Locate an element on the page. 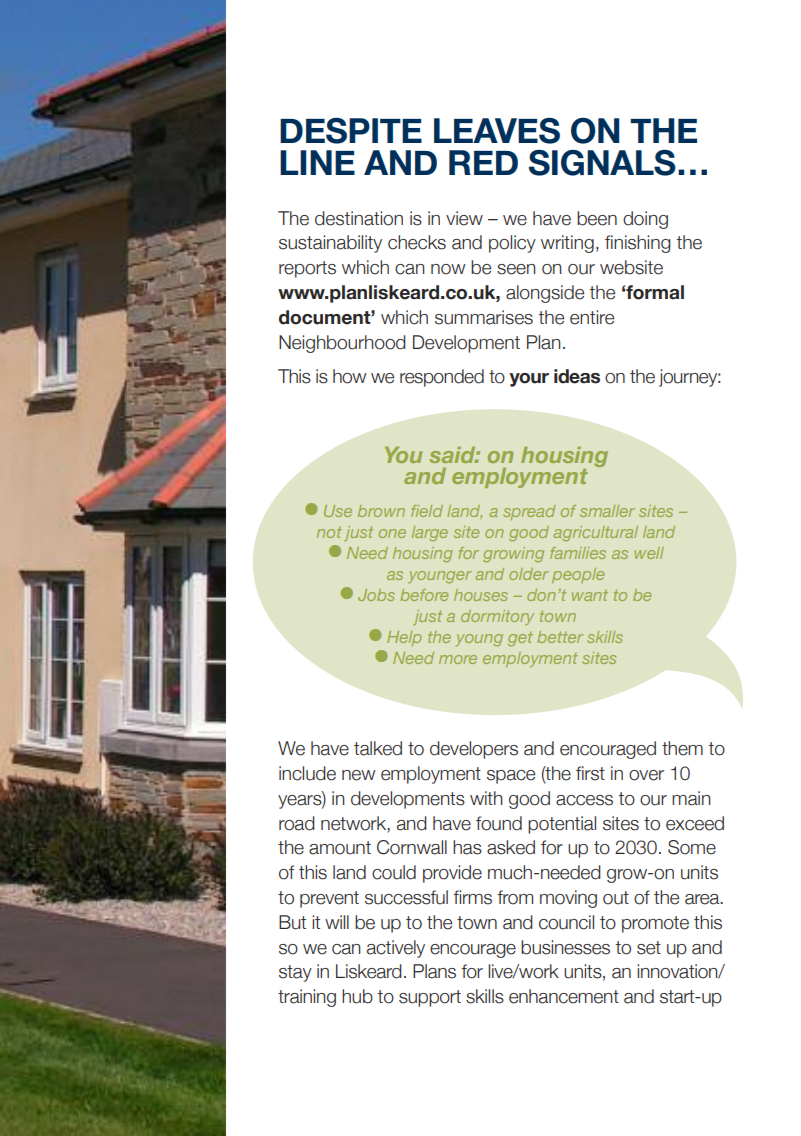  RED is located at coordinates (483, 162).
